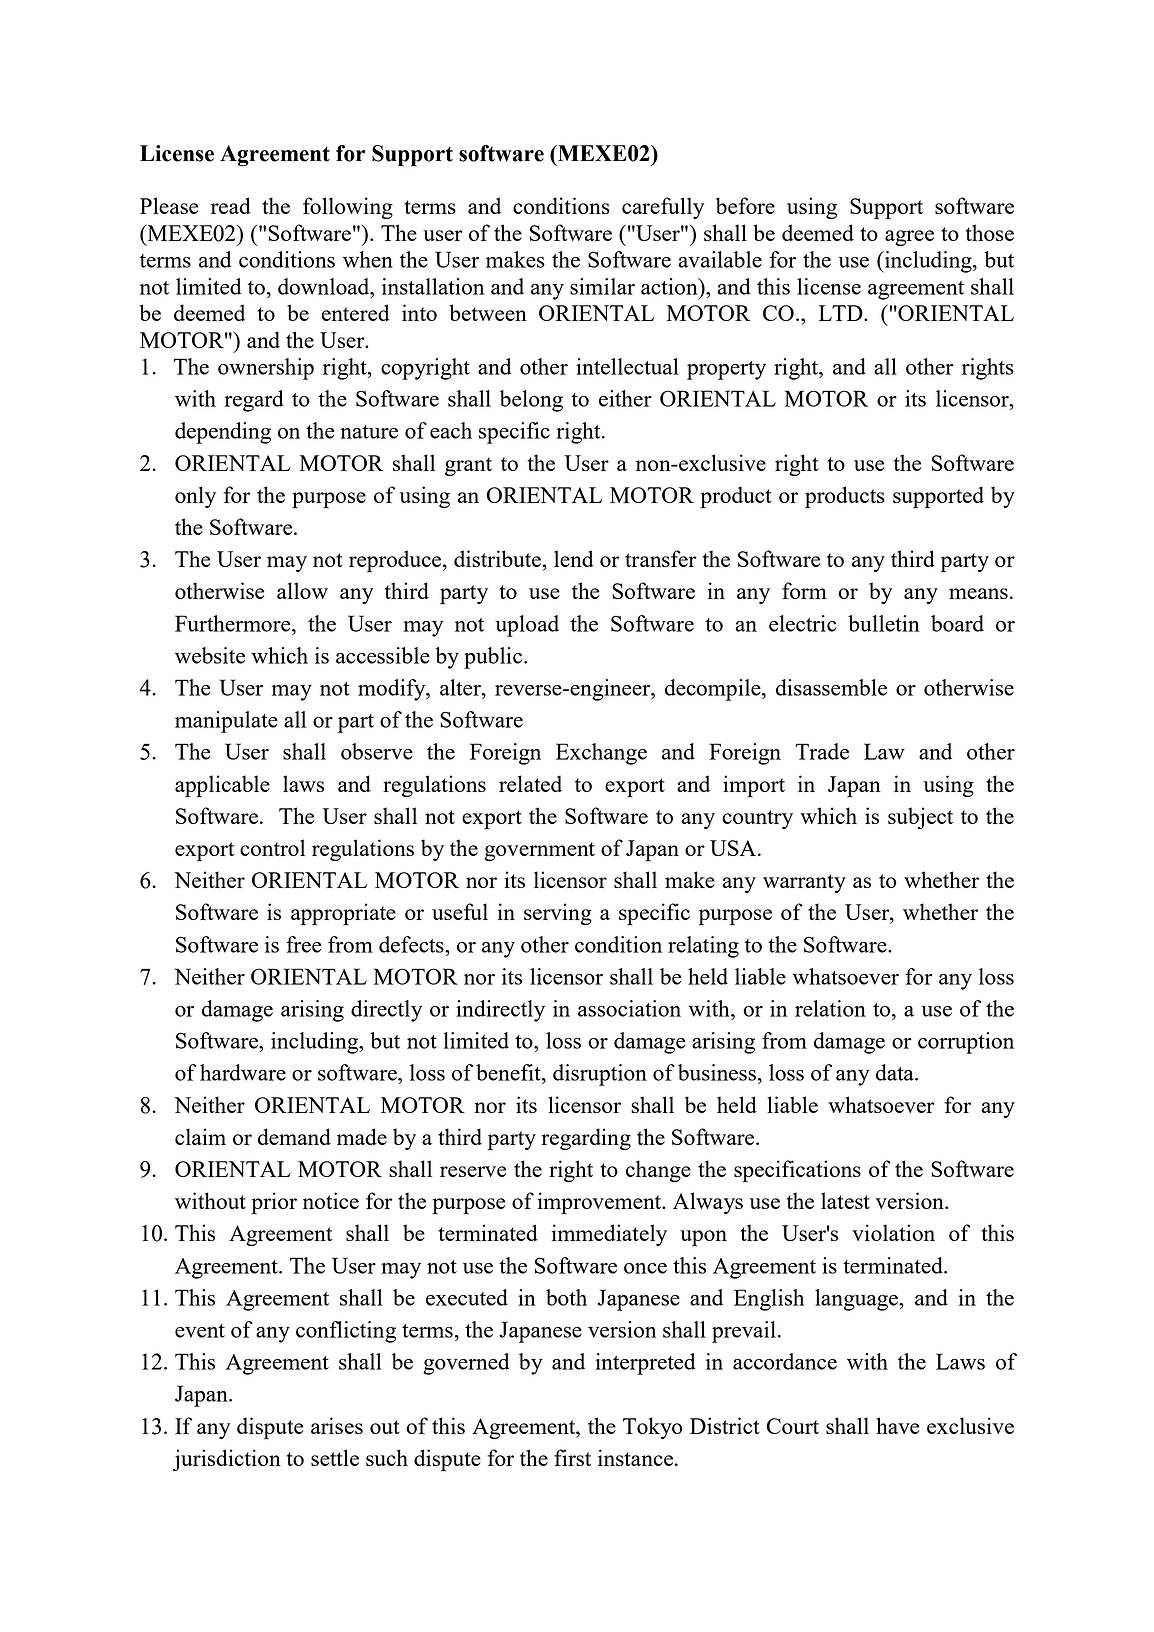  What do you see at coordinates (302, 590) in the screenshot?
I see `allow` at bounding box center [302, 590].
